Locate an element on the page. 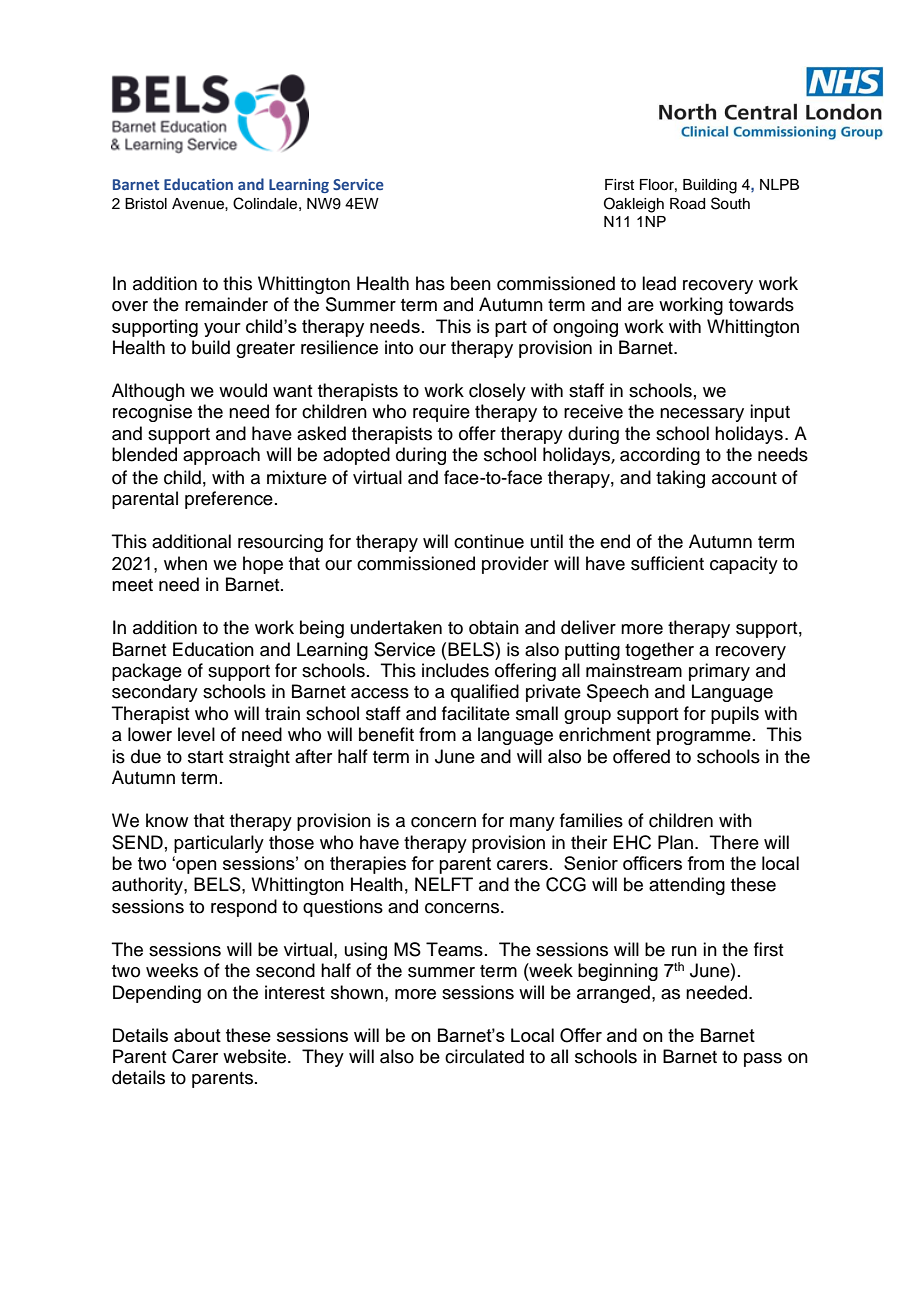 Image resolution: width=924 pixels, height=1308 pixels. Avenue is located at coordinates (199, 204).
